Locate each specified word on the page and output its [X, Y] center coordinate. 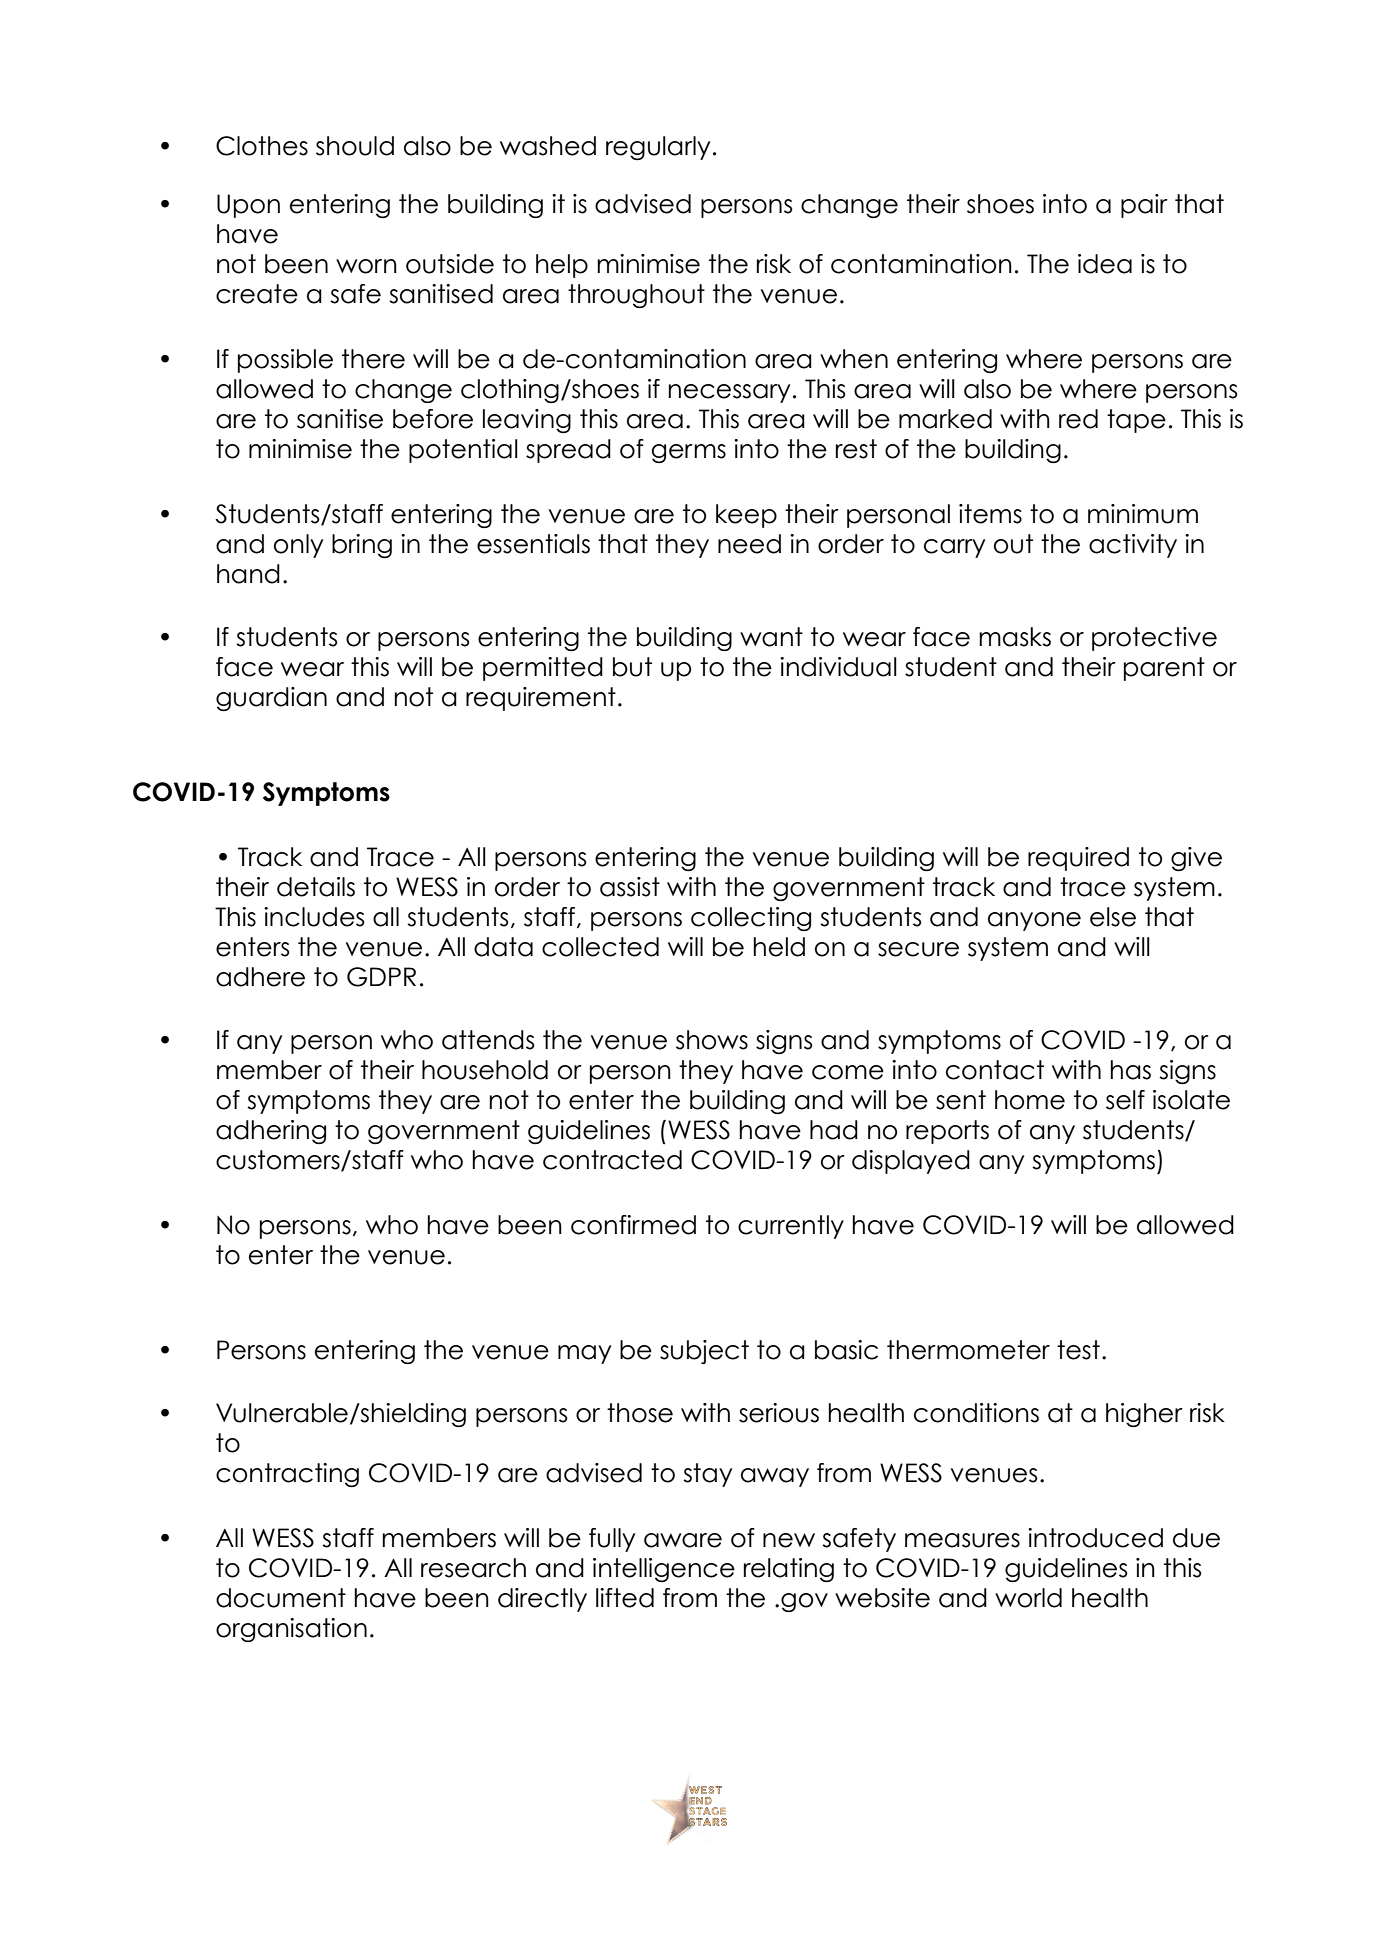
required [1078, 859]
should [355, 146]
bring [362, 546]
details [316, 887]
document [281, 1598]
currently [791, 1227]
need [749, 544]
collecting [751, 919]
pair [1144, 206]
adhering [271, 1132]
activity [1133, 546]
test [1078, 1350]
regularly [658, 148]
